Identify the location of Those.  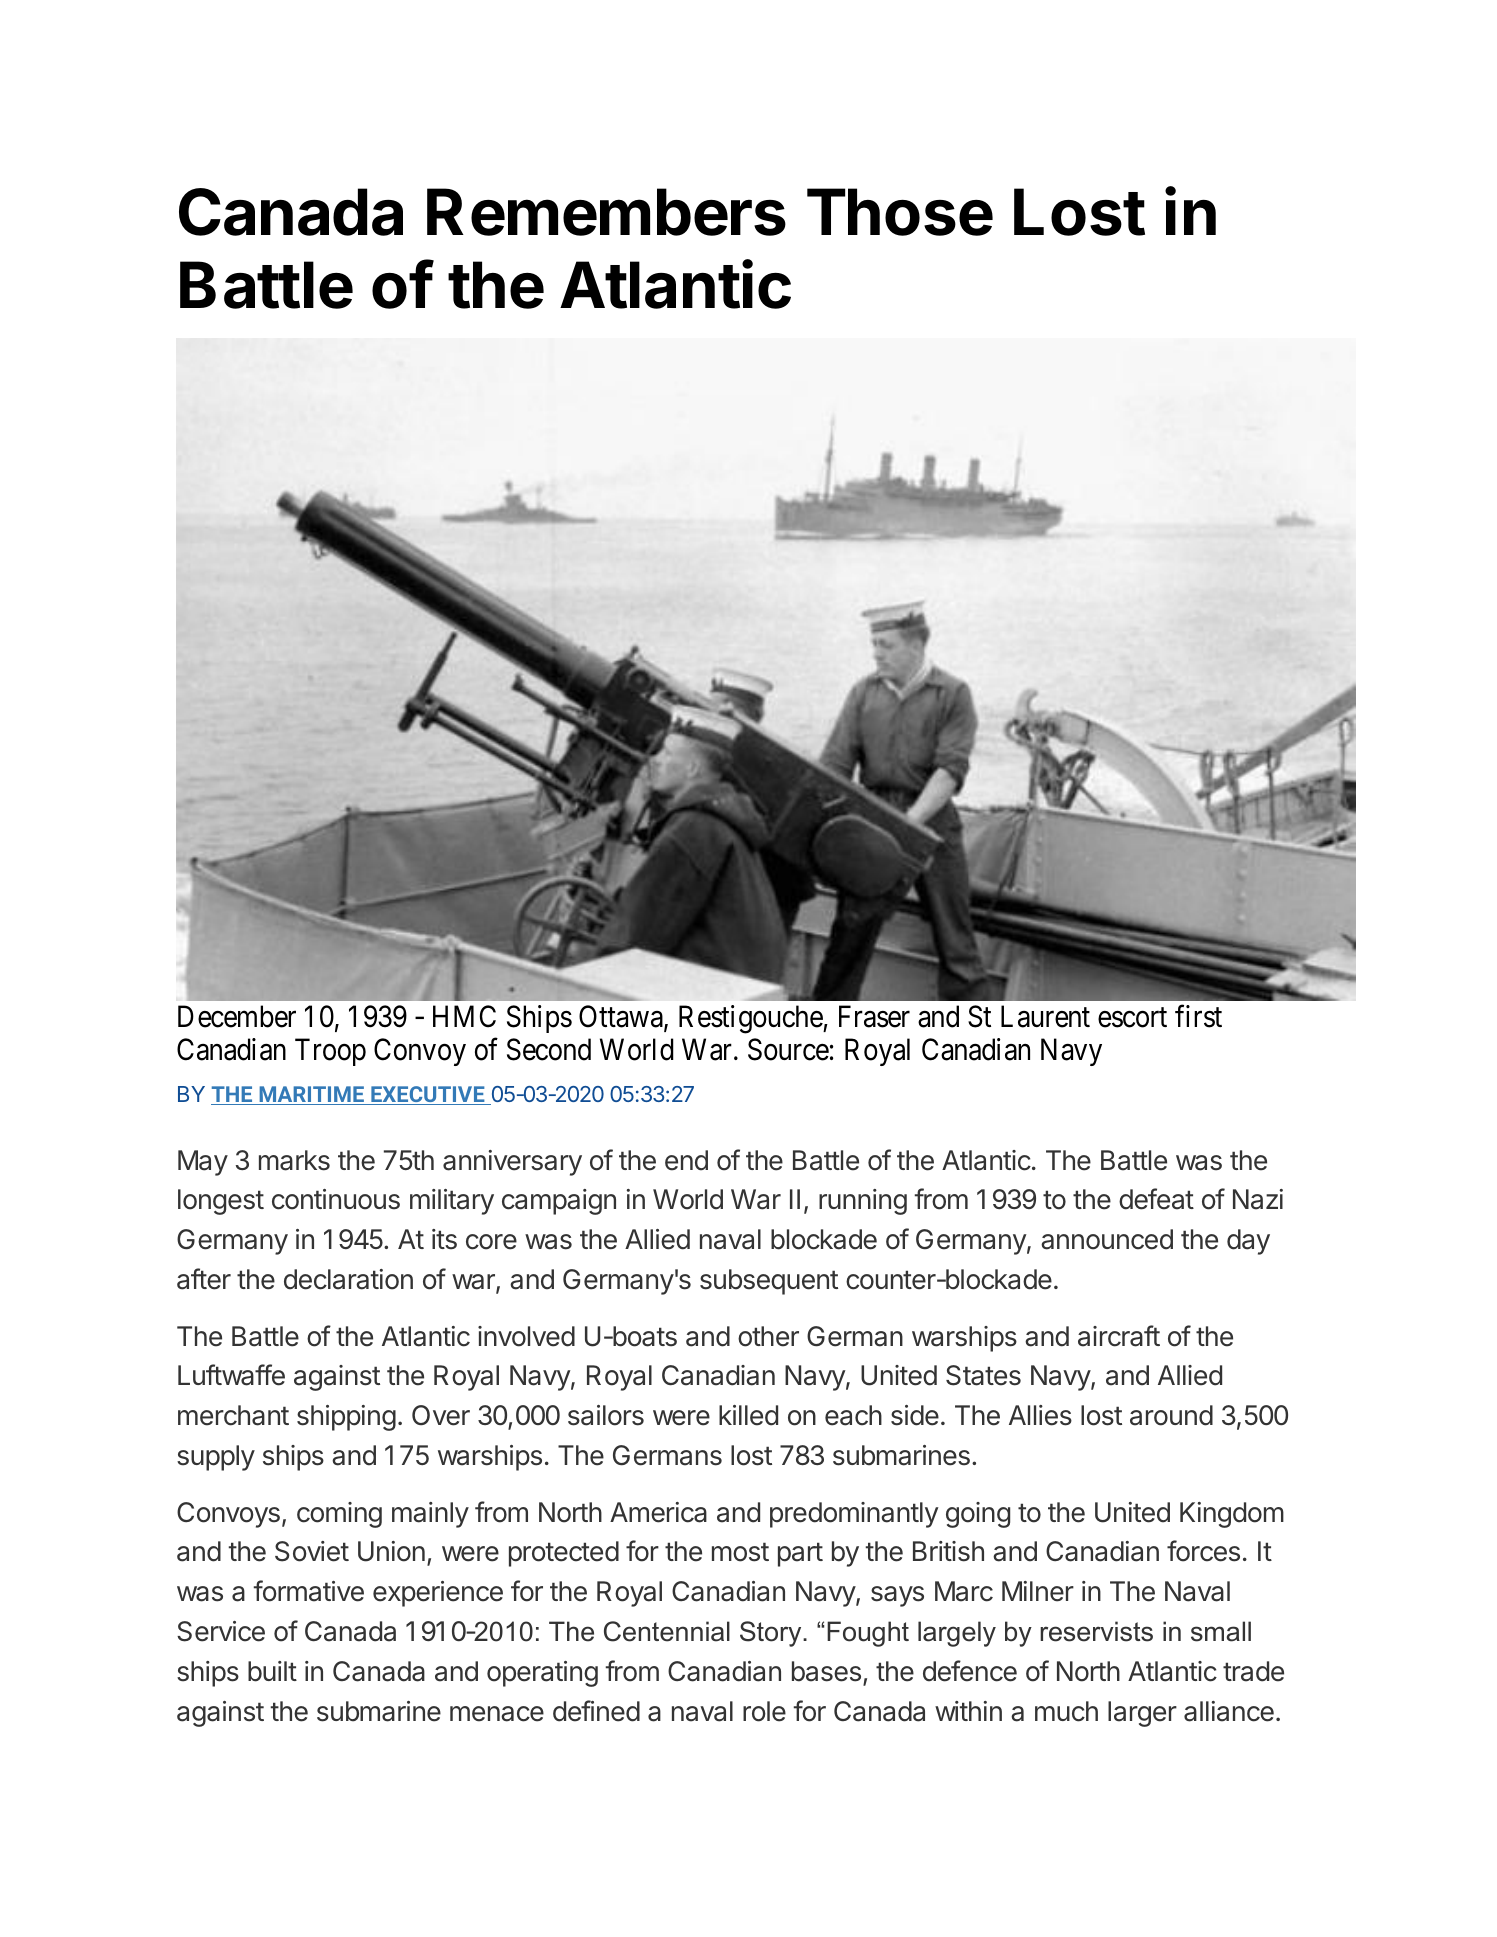
(900, 212).
